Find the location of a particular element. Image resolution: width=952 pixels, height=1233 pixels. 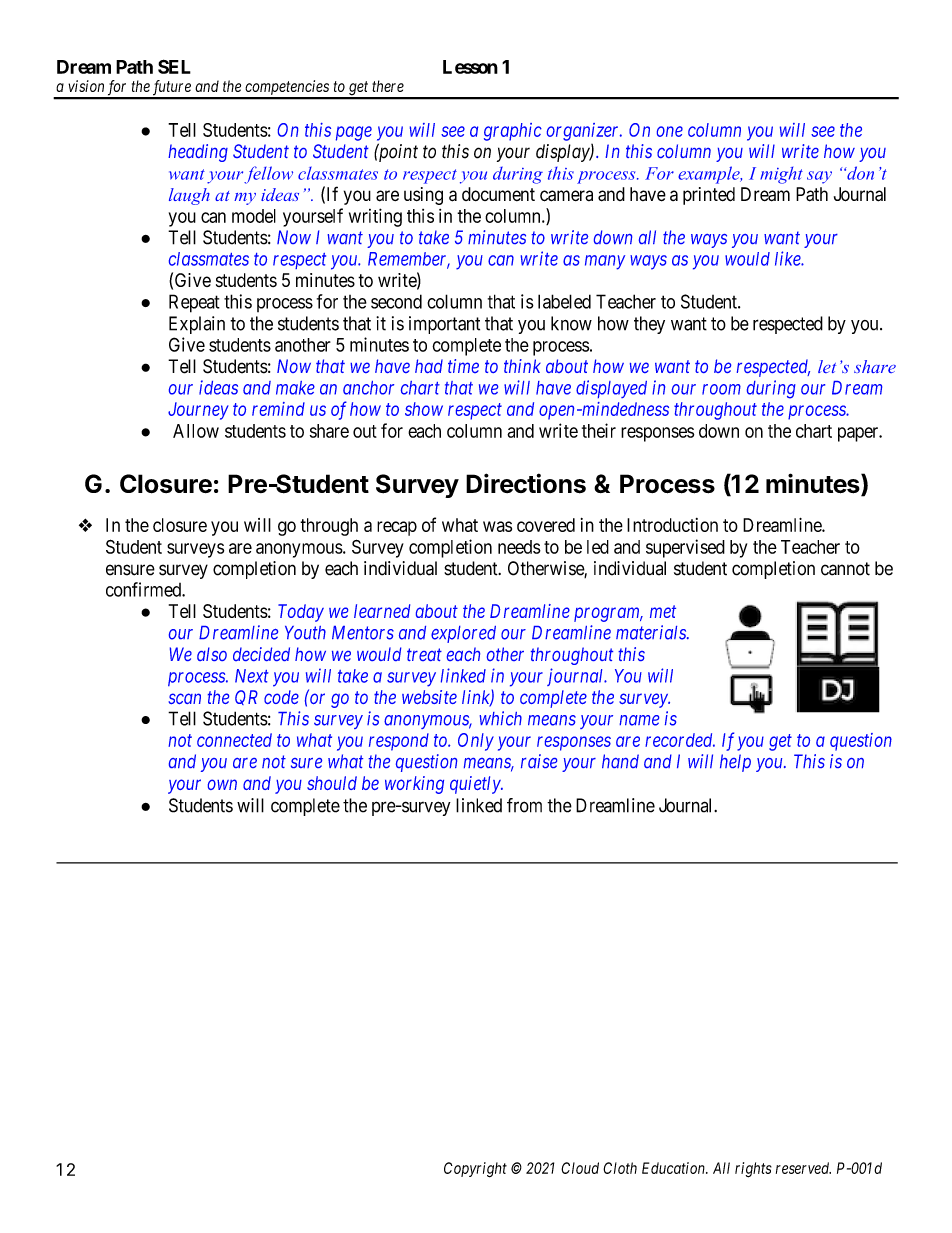

Repeat is located at coordinates (194, 303).
